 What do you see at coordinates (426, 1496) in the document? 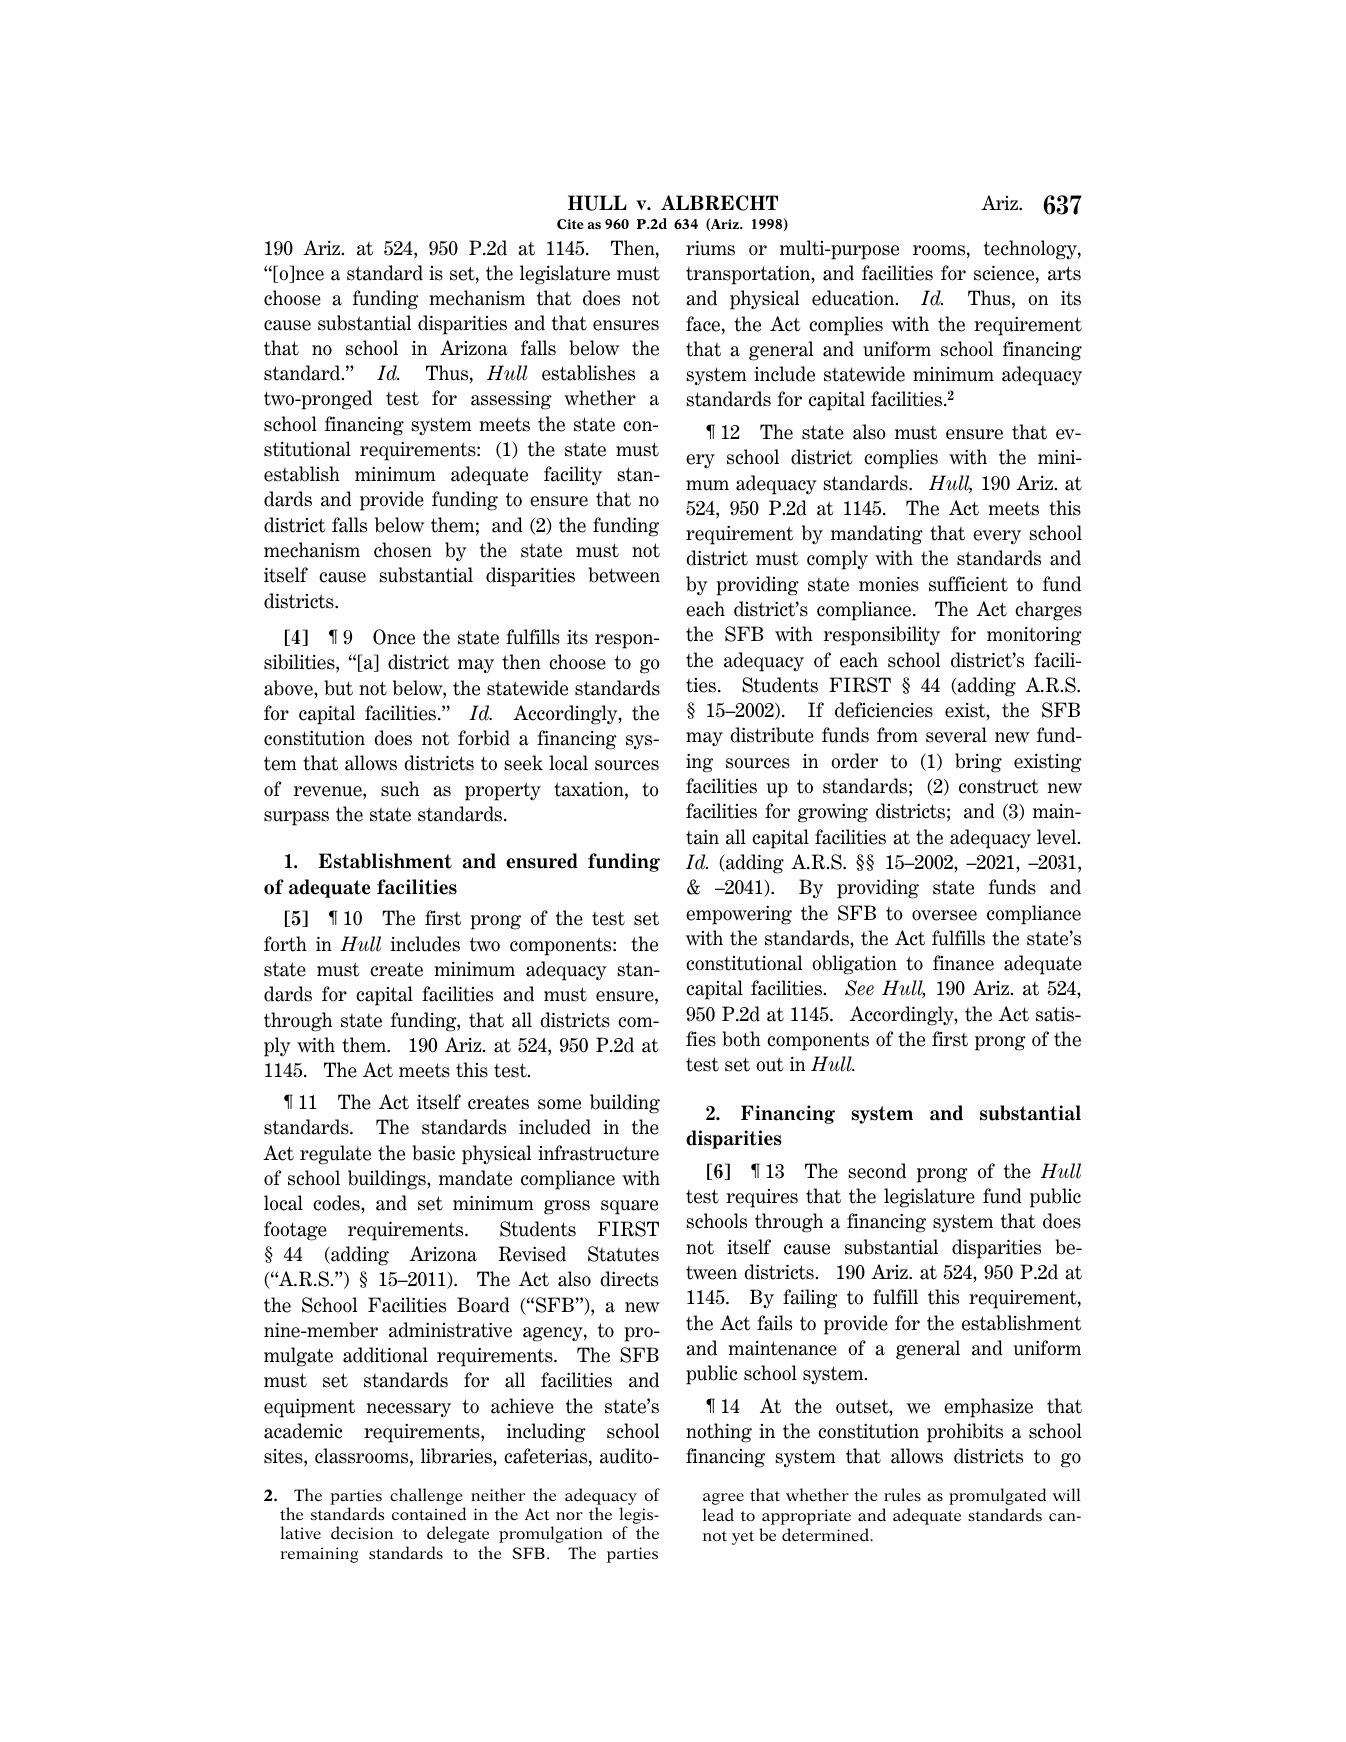
I see `challenge` at bounding box center [426, 1496].
